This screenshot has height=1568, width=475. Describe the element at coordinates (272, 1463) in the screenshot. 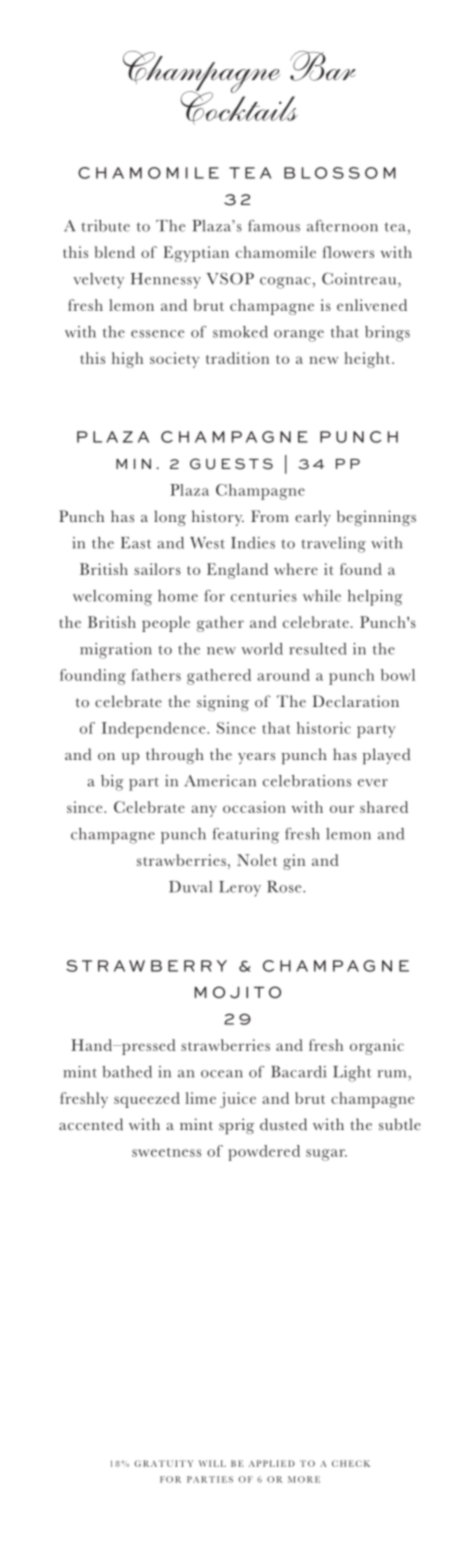

I see `APPLIED` at that location.
